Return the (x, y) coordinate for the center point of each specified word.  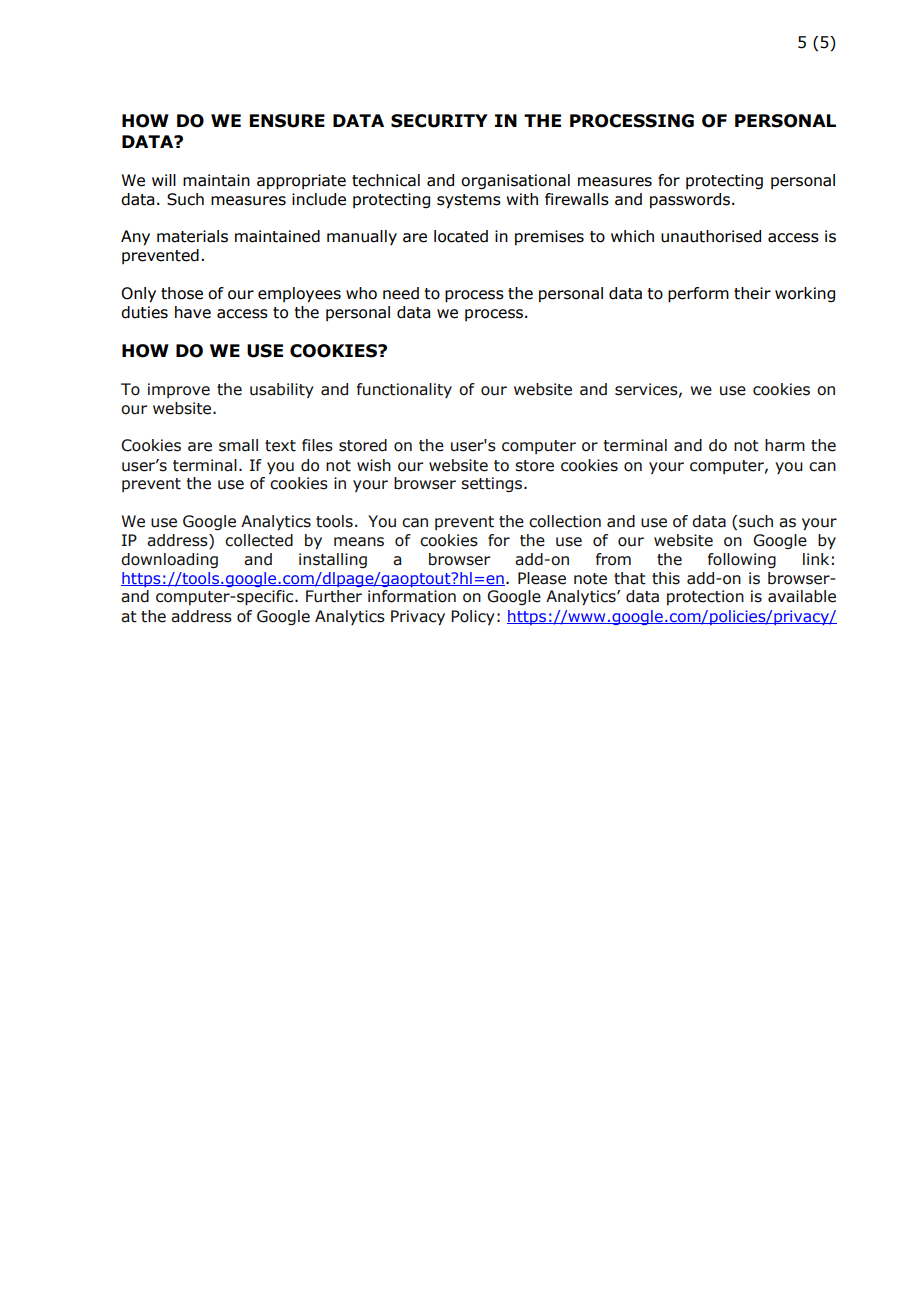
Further (334, 596)
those (182, 293)
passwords (690, 200)
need (401, 293)
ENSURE (287, 121)
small (238, 445)
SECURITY (439, 121)
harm (785, 445)
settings (493, 484)
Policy (473, 617)
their (752, 293)
